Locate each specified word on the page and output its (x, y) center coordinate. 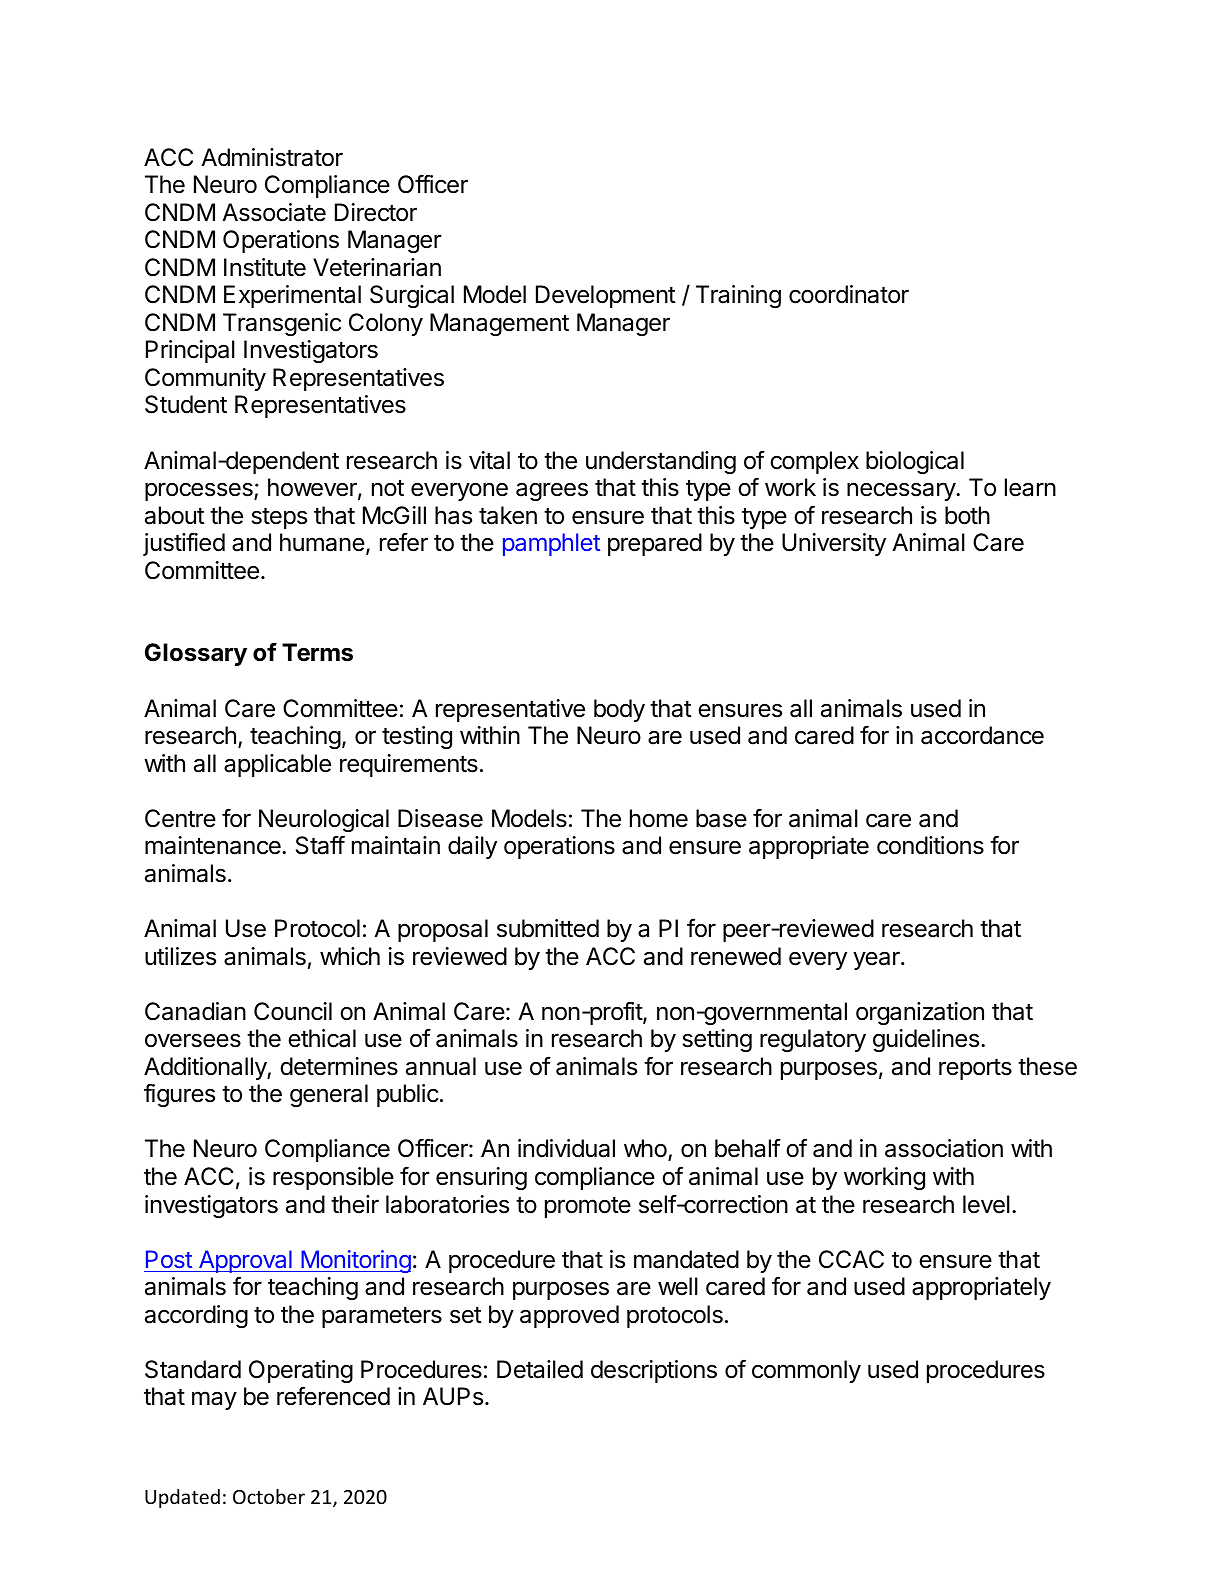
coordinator (849, 294)
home (659, 818)
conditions (930, 845)
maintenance (214, 845)
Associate (274, 212)
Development (606, 296)
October (269, 1496)
